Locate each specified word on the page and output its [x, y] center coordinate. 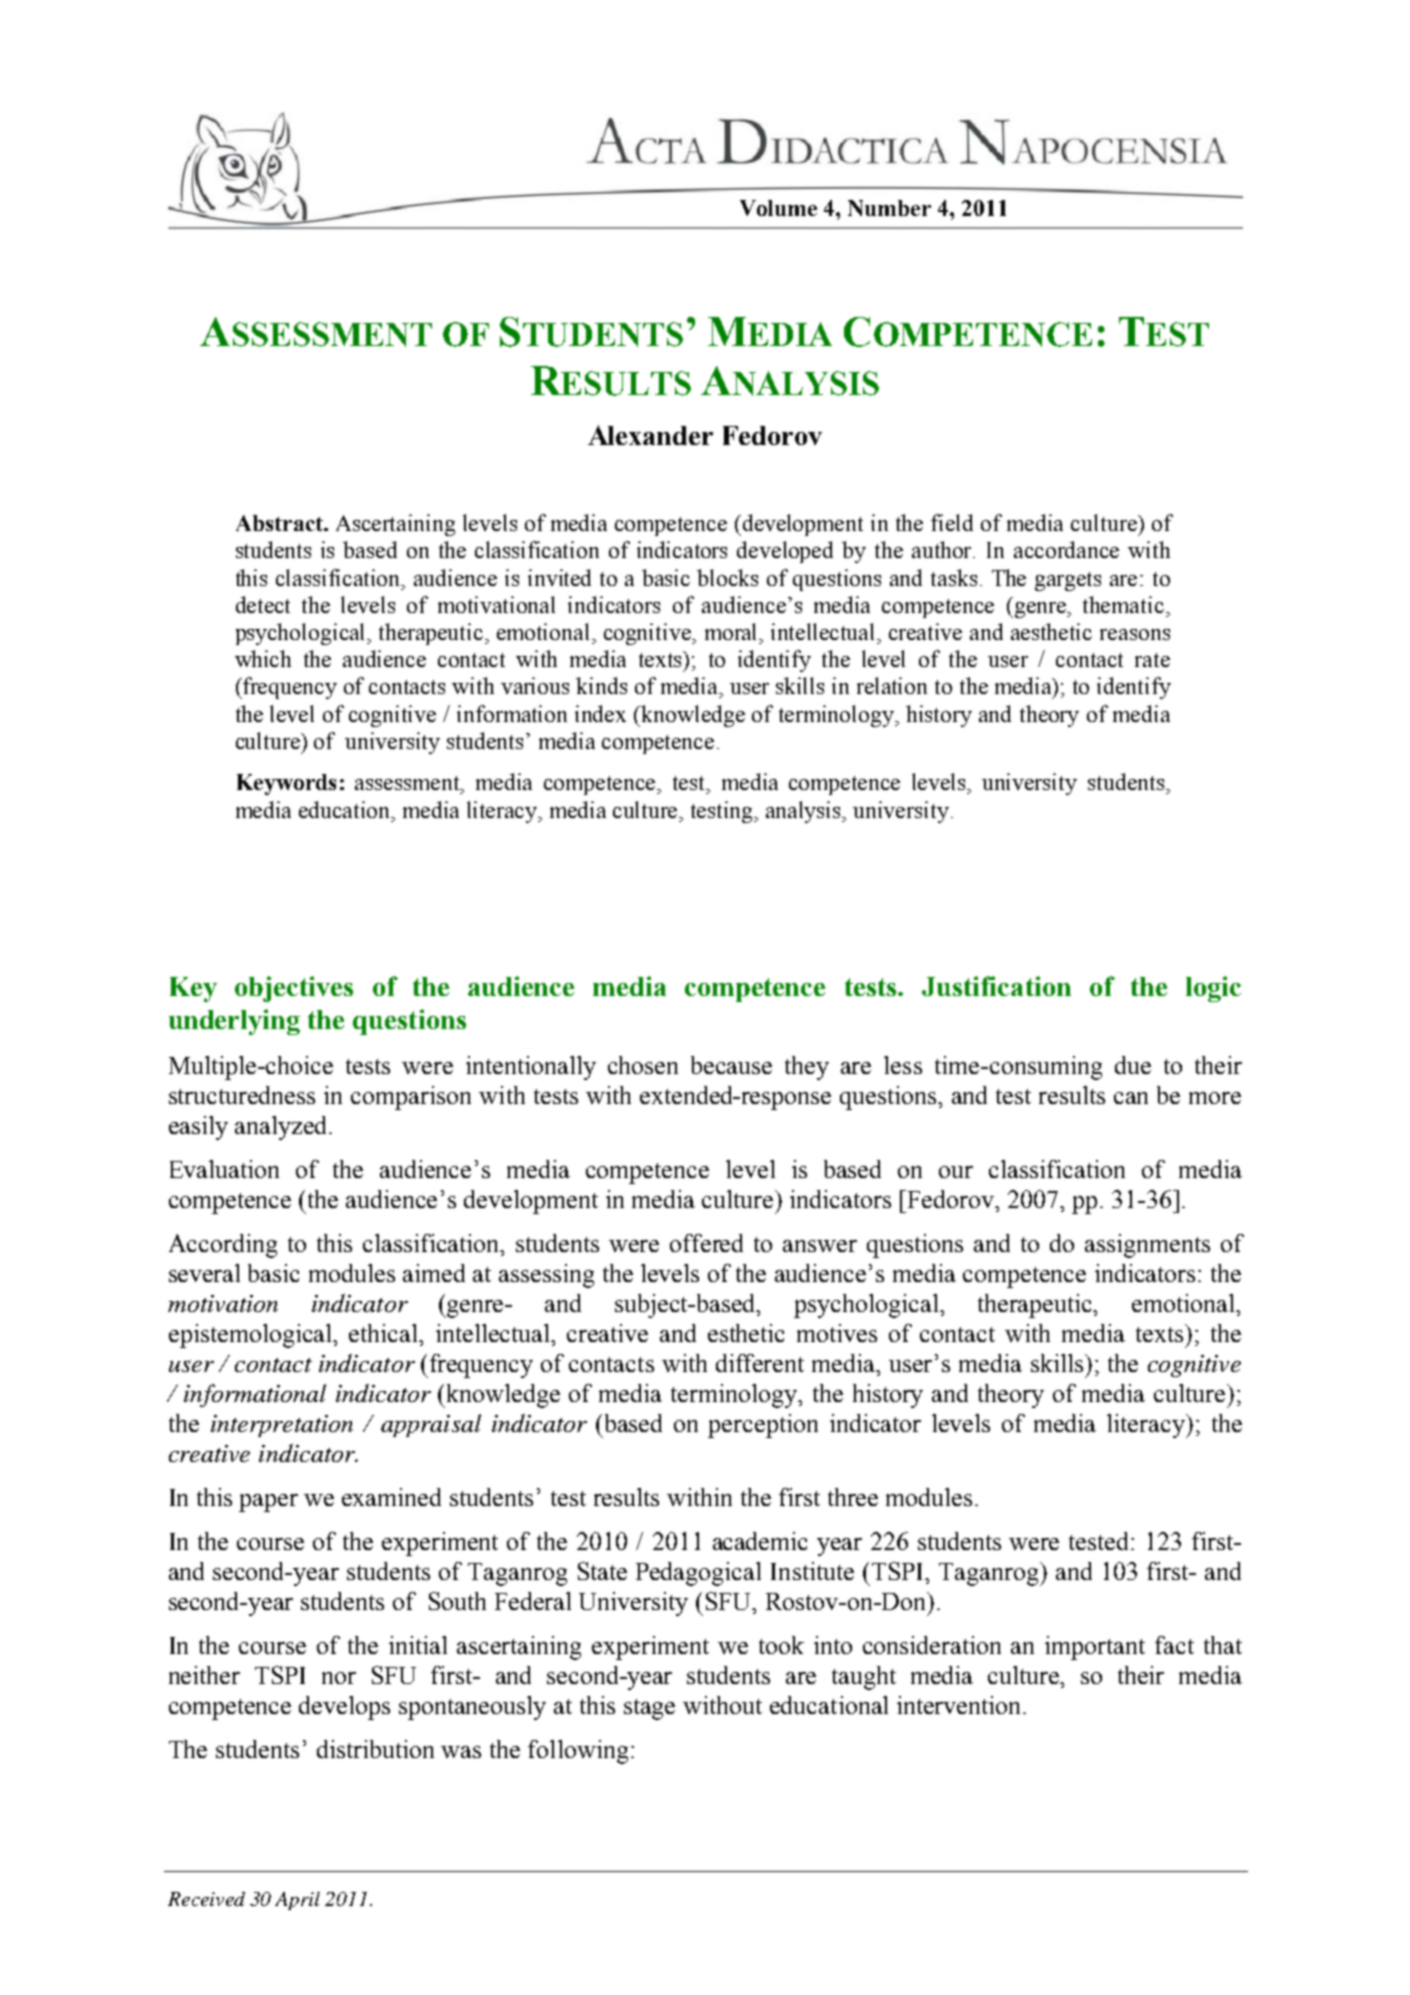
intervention [960, 1705]
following [578, 1752]
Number [889, 208]
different [760, 1363]
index [600, 713]
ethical [385, 1333]
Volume [778, 208]
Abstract [280, 523]
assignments [1147, 1246]
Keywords [286, 784]
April [297, 1901]
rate [1152, 660]
